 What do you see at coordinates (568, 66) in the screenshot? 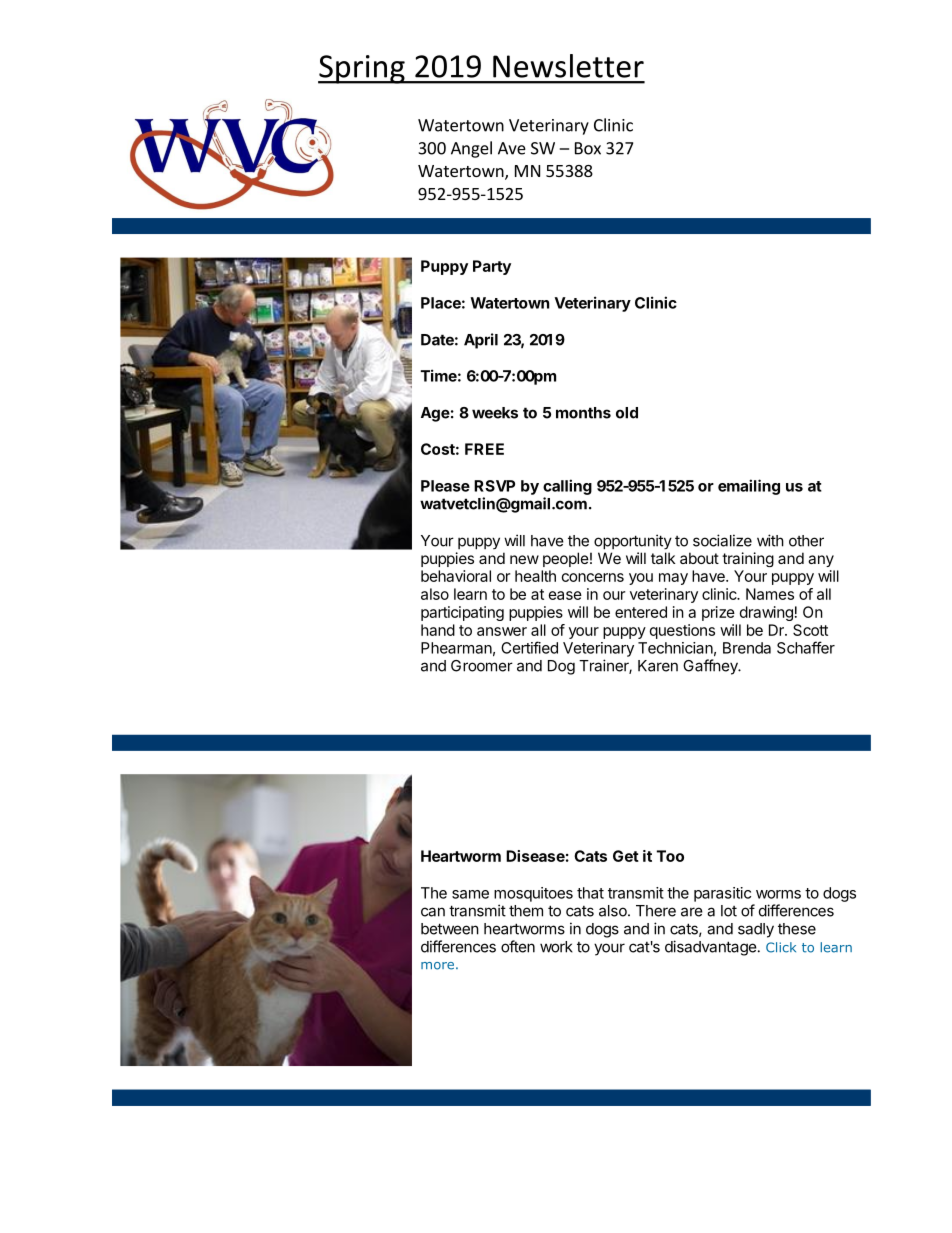
I see `Newsletter` at bounding box center [568, 66].
